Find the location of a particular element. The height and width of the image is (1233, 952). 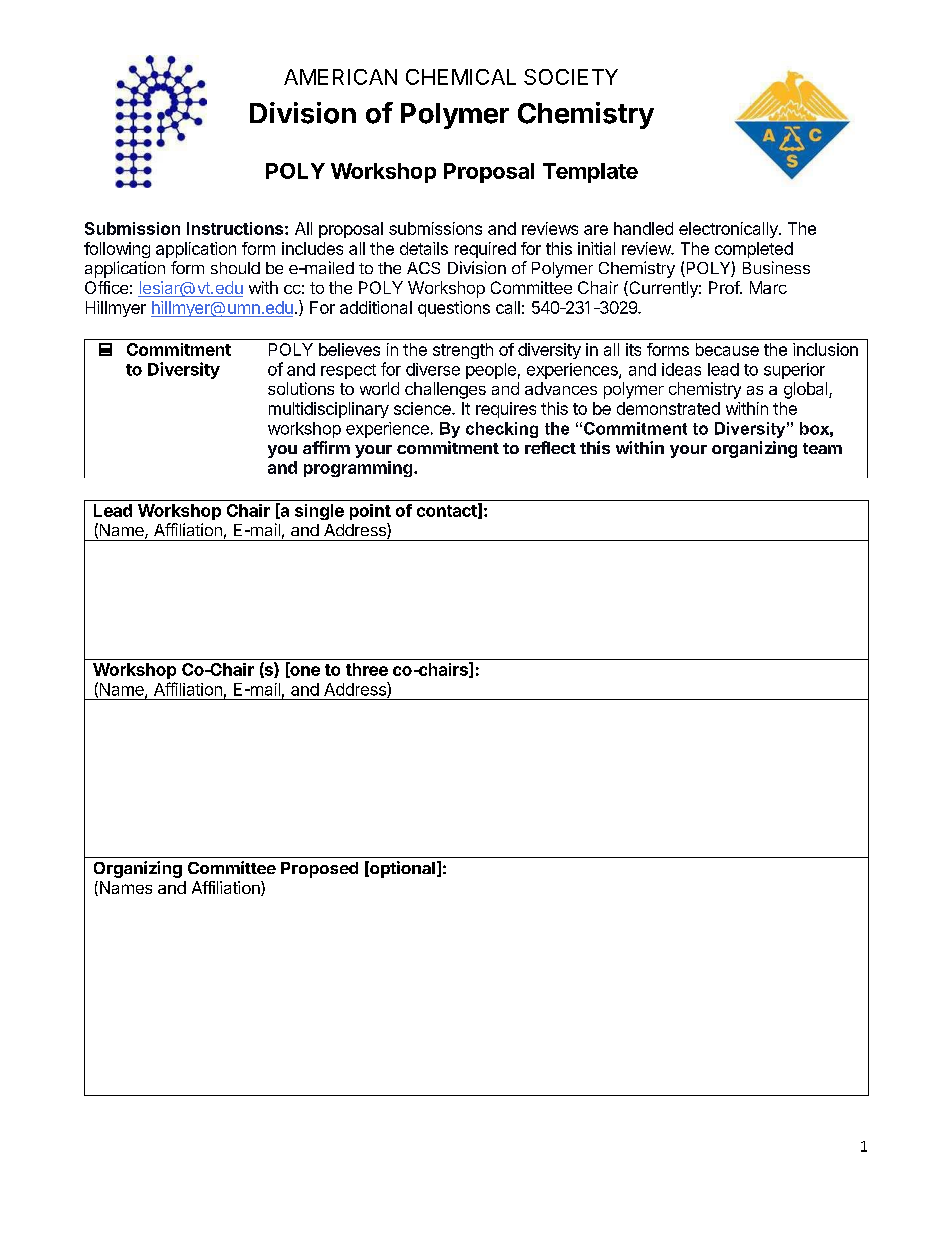

affirm is located at coordinates (326, 447).
